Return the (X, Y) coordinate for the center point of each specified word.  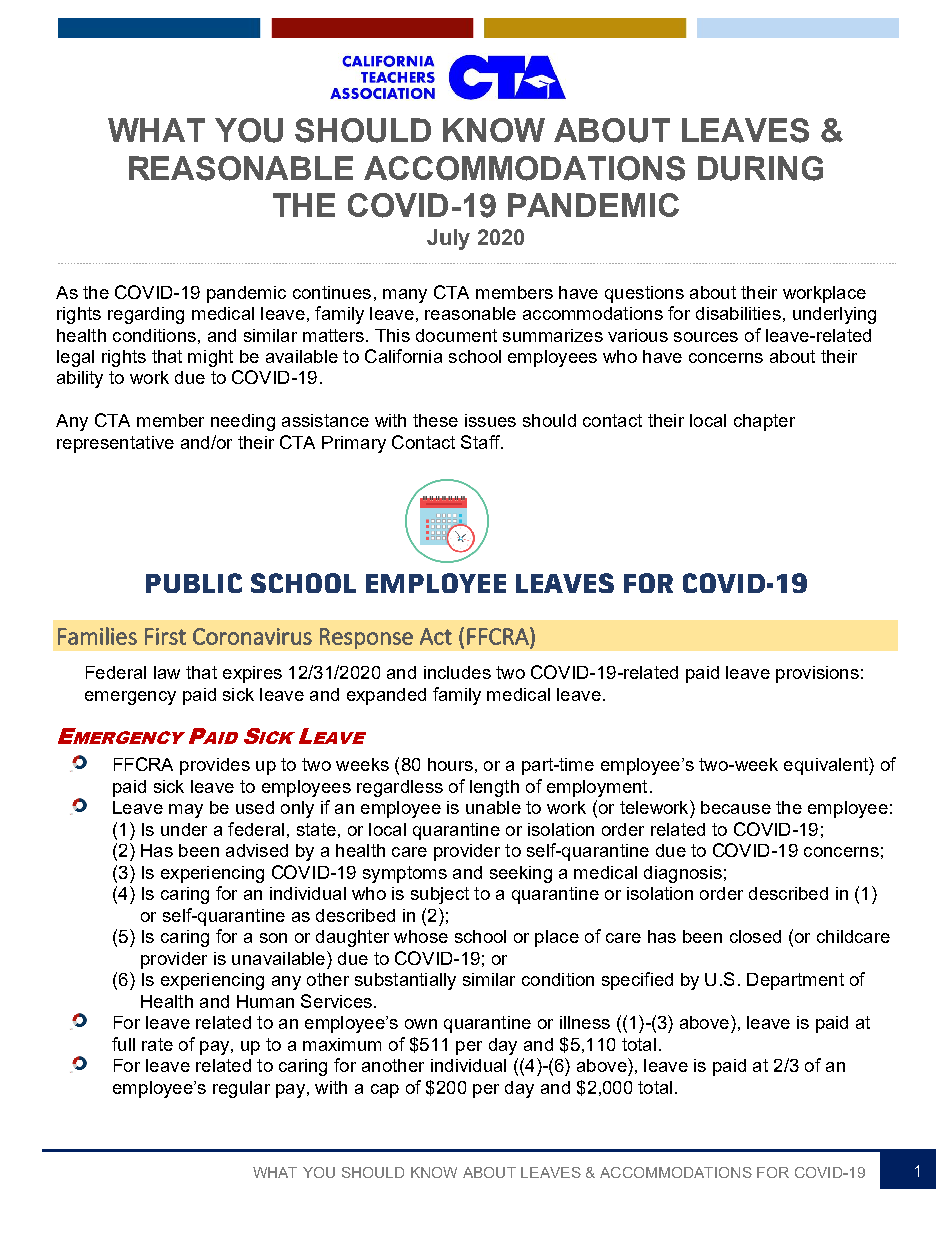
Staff (481, 442)
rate (157, 1044)
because (736, 807)
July (448, 239)
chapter (764, 422)
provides (215, 766)
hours (450, 764)
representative (115, 444)
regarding (146, 315)
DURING (760, 168)
